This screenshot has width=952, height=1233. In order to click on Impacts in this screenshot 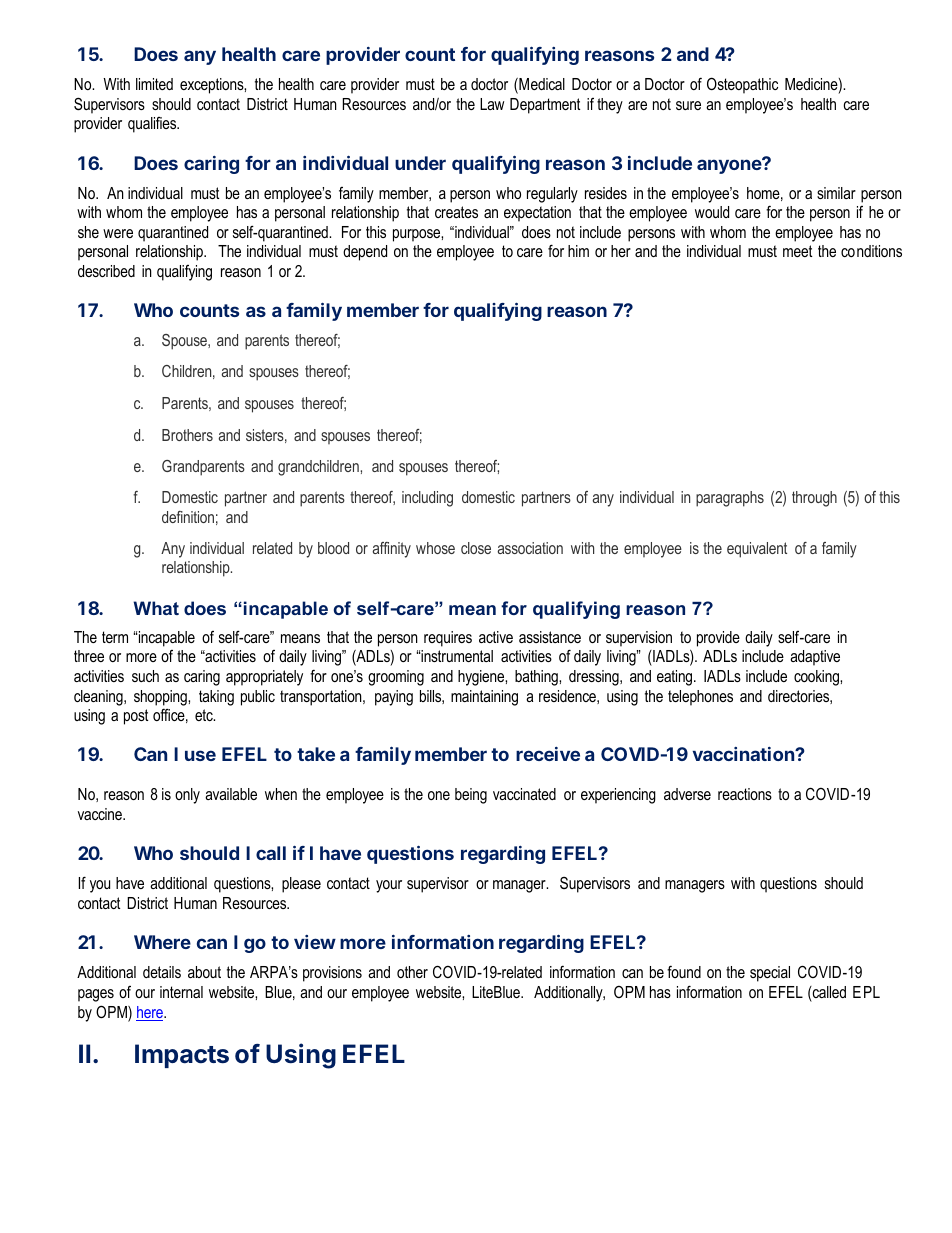, I will do `click(182, 1056)`.
